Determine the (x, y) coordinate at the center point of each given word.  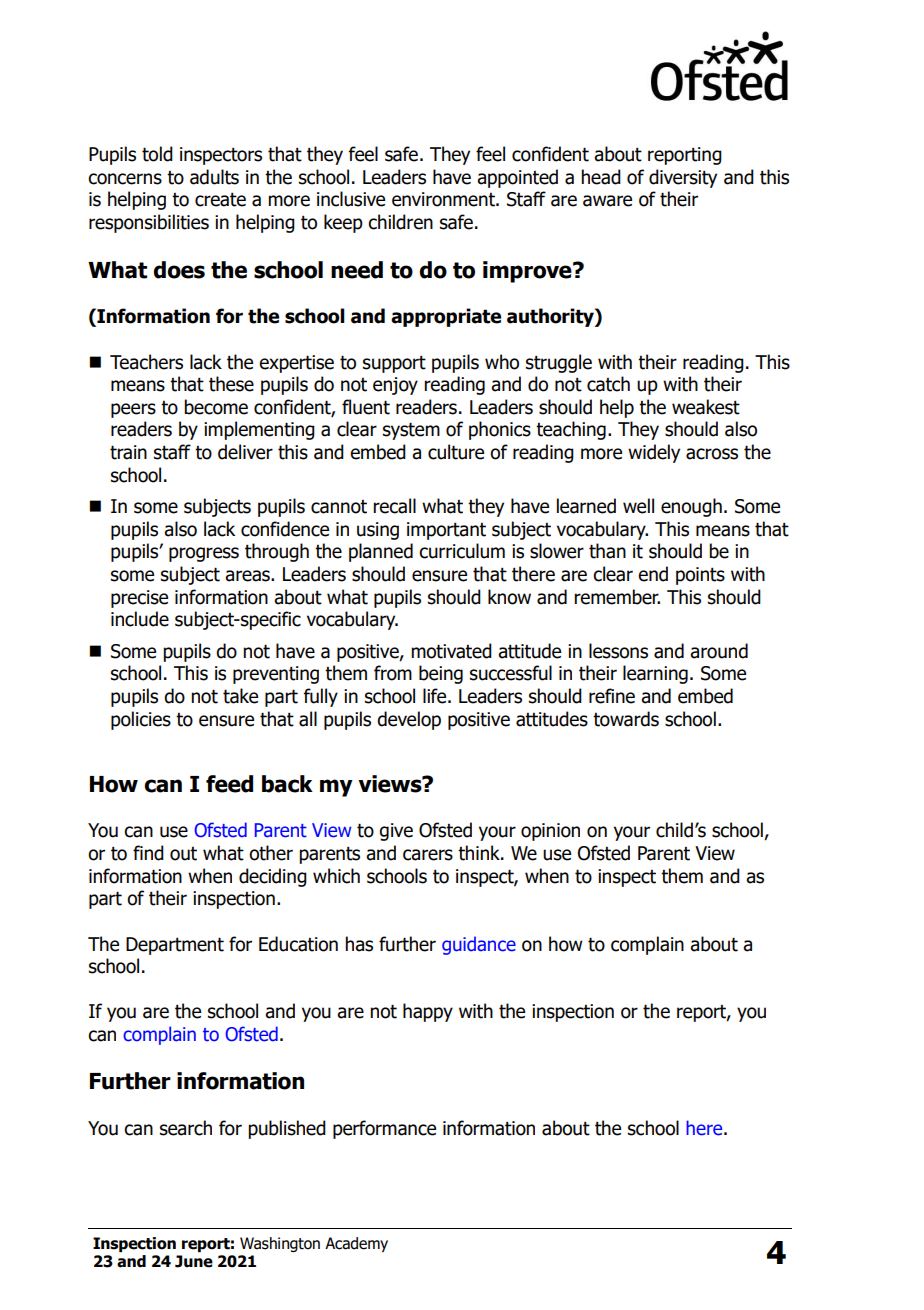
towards (626, 719)
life (436, 696)
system (411, 431)
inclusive (351, 199)
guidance (479, 945)
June (194, 1261)
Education (298, 944)
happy (428, 1012)
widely (654, 453)
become (216, 407)
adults (214, 177)
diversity (683, 178)
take (240, 696)
